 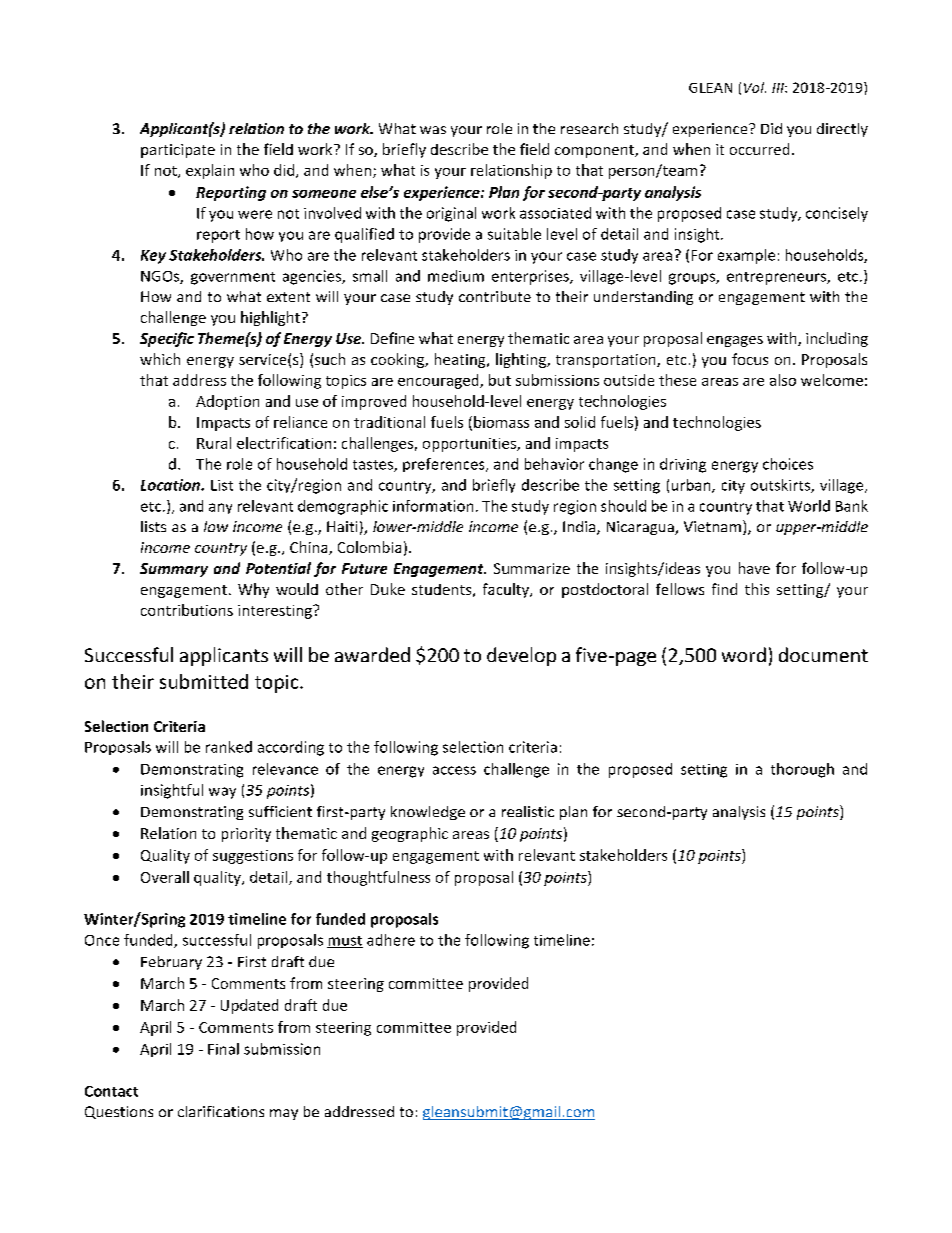 What do you see at coordinates (759, 149) in the image?
I see `occurred` at bounding box center [759, 149].
